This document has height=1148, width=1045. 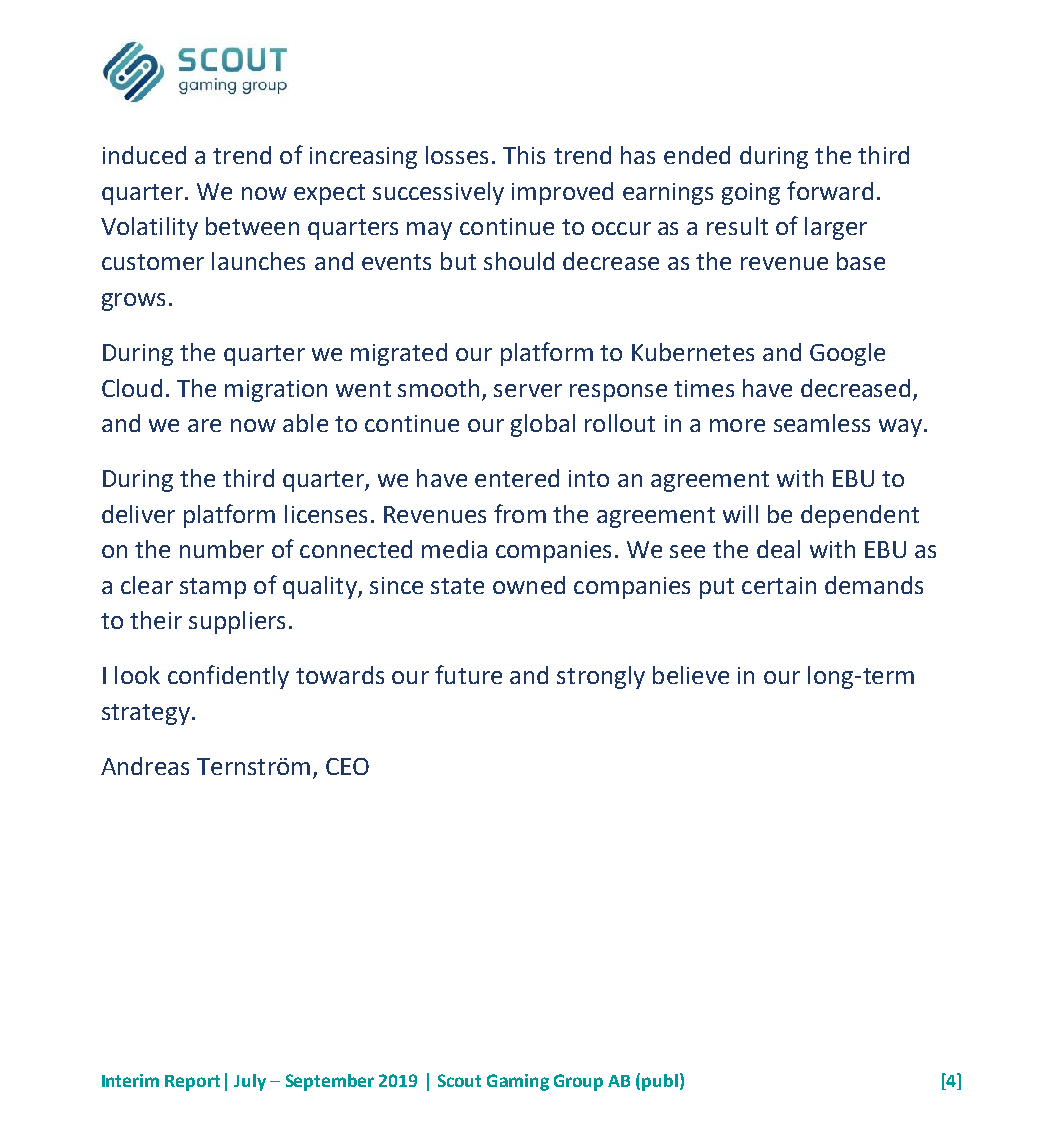 What do you see at coordinates (660, 1082) in the document?
I see `publ` at bounding box center [660, 1082].
